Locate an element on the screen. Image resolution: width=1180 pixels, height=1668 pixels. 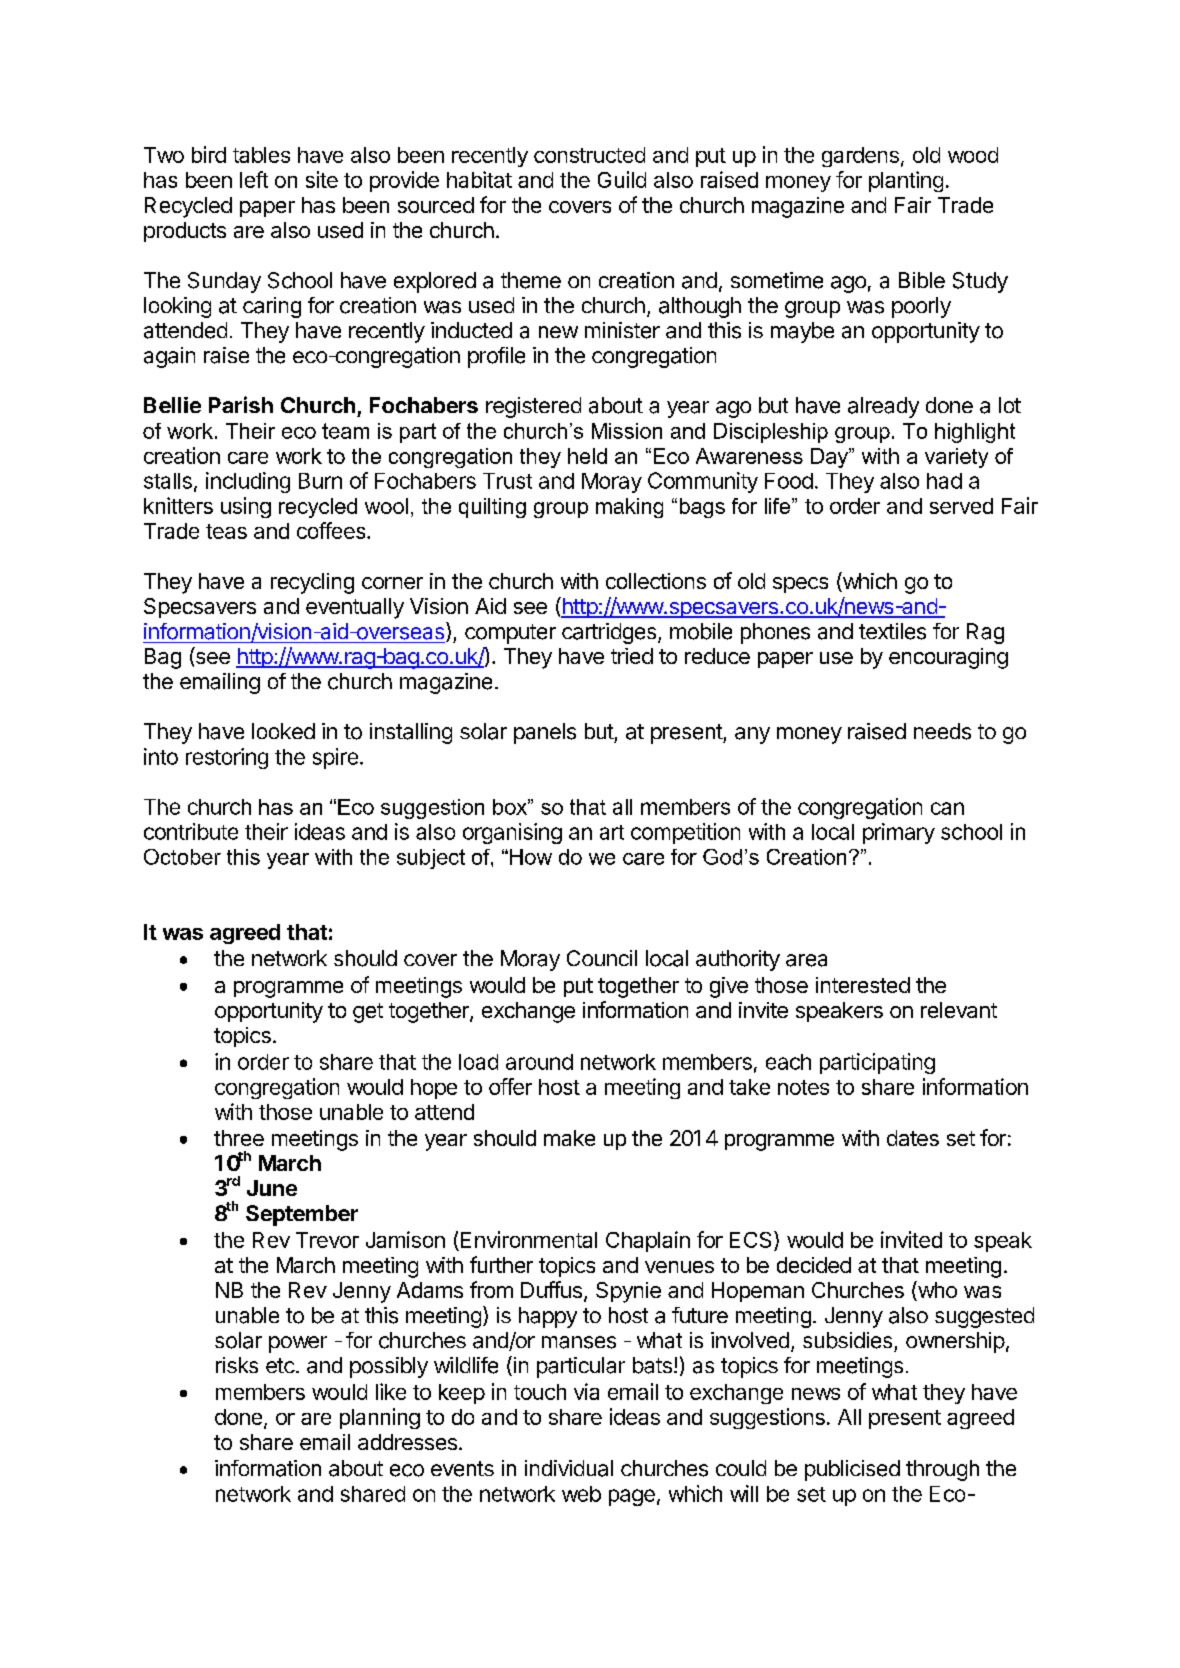
etc is located at coordinates (280, 1365).
